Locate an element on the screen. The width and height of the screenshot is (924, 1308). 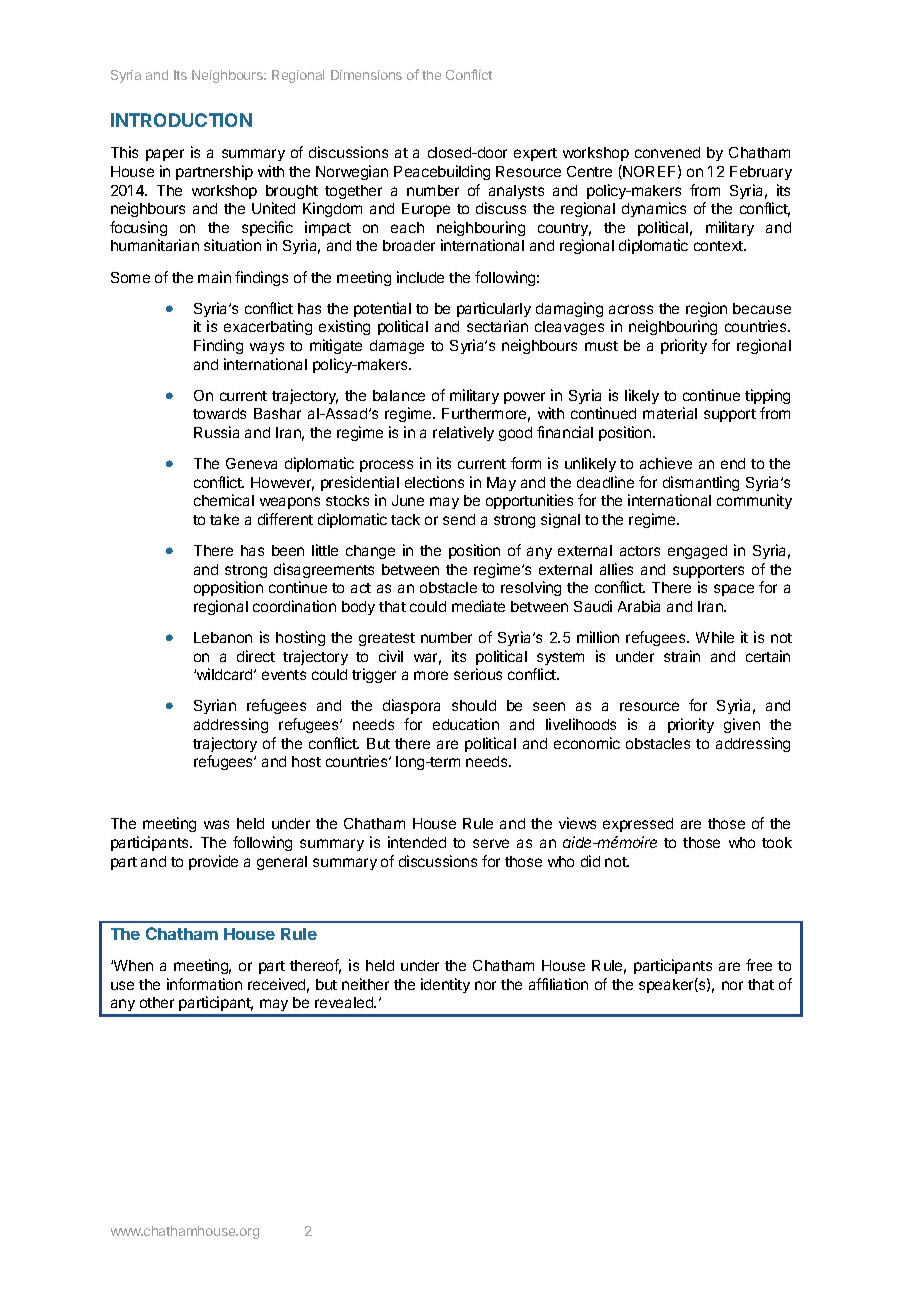
INTRODUCTION is located at coordinates (181, 120).
